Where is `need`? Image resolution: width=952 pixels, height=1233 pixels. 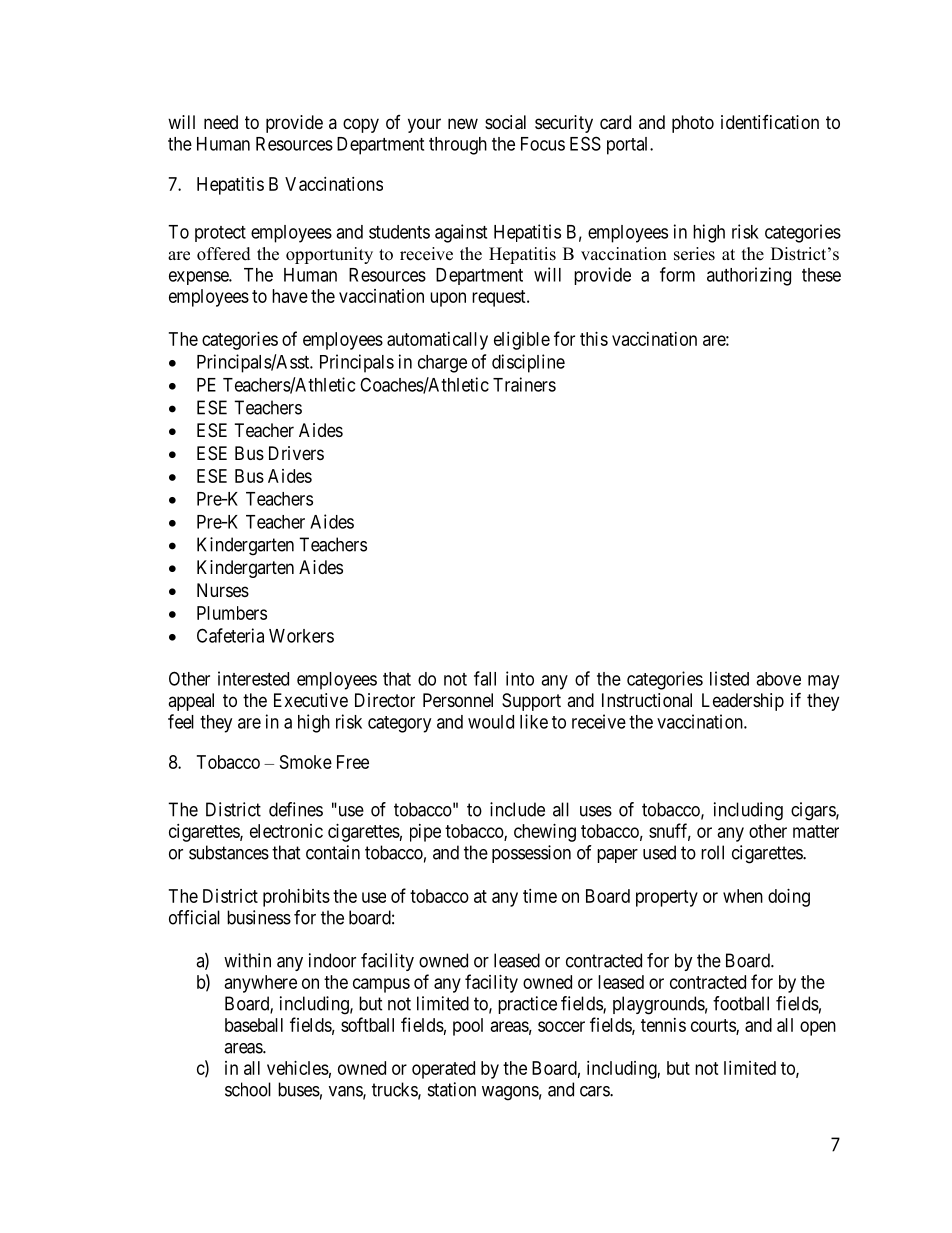
need is located at coordinates (221, 122).
